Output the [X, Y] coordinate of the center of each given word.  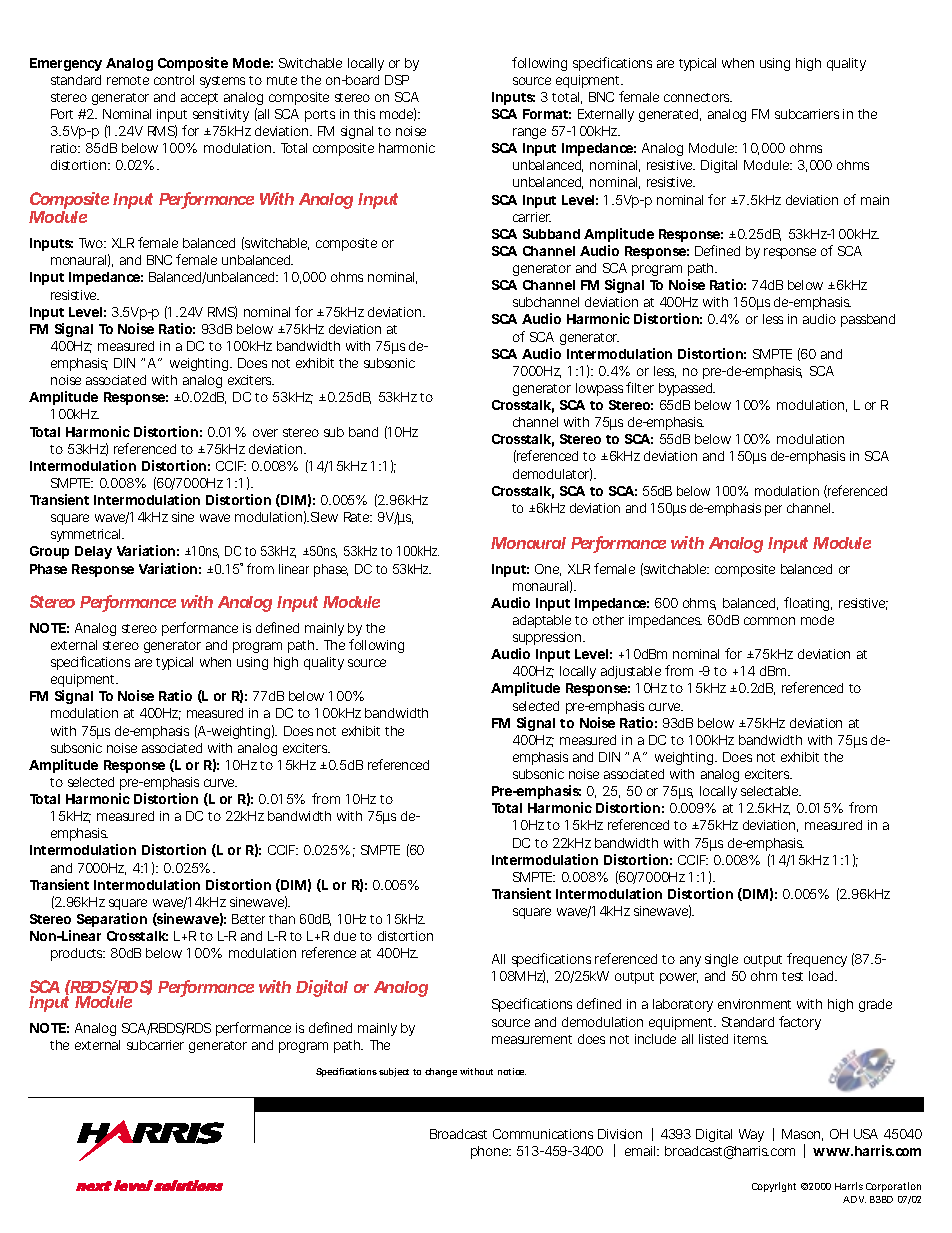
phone [491, 1152]
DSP [397, 80]
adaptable [542, 621]
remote [128, 80]
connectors [698, 97]
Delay [93, 552]
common [769, 621]
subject [394, 1072]
